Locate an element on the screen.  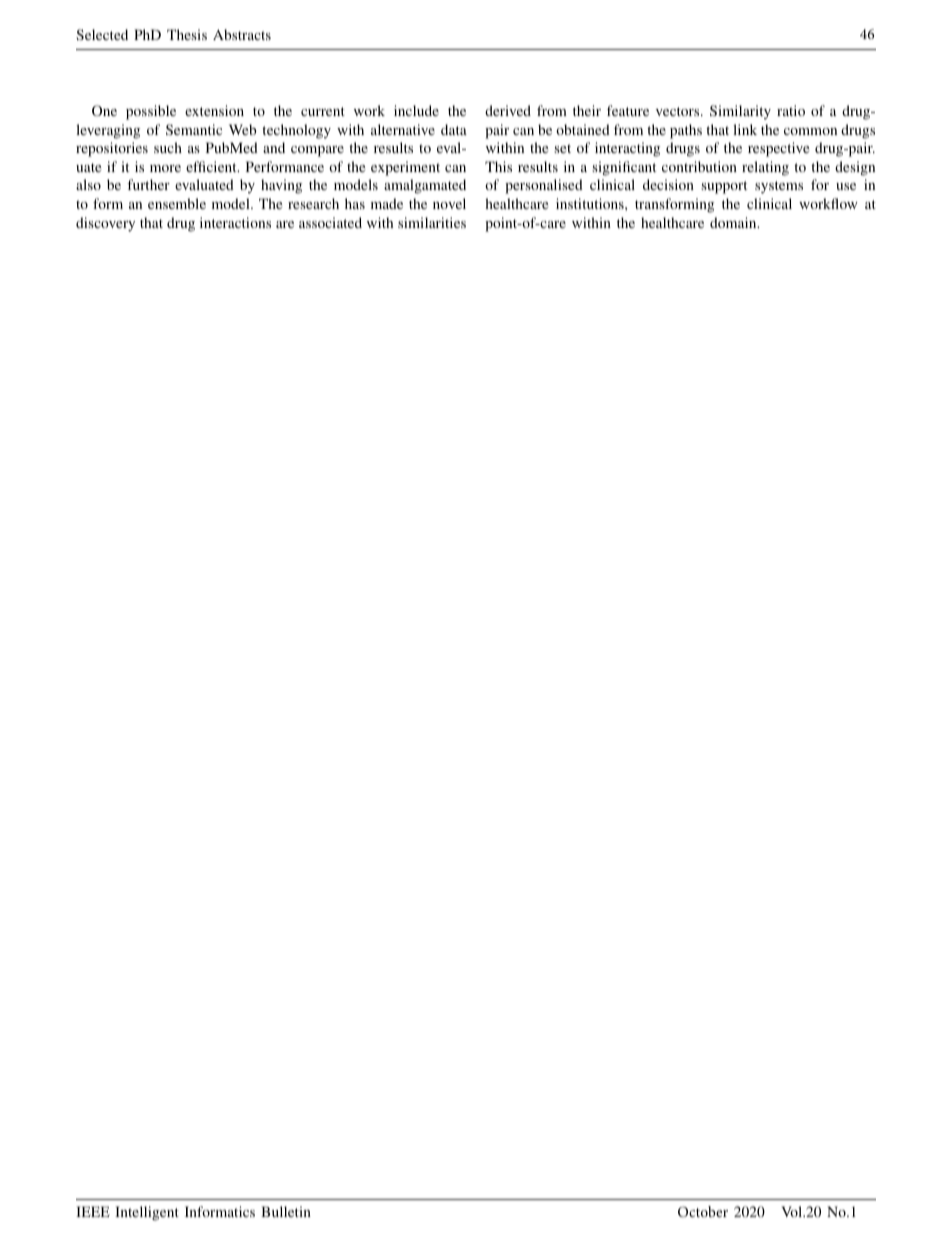
discovery is located at coordinates (105, 224).
